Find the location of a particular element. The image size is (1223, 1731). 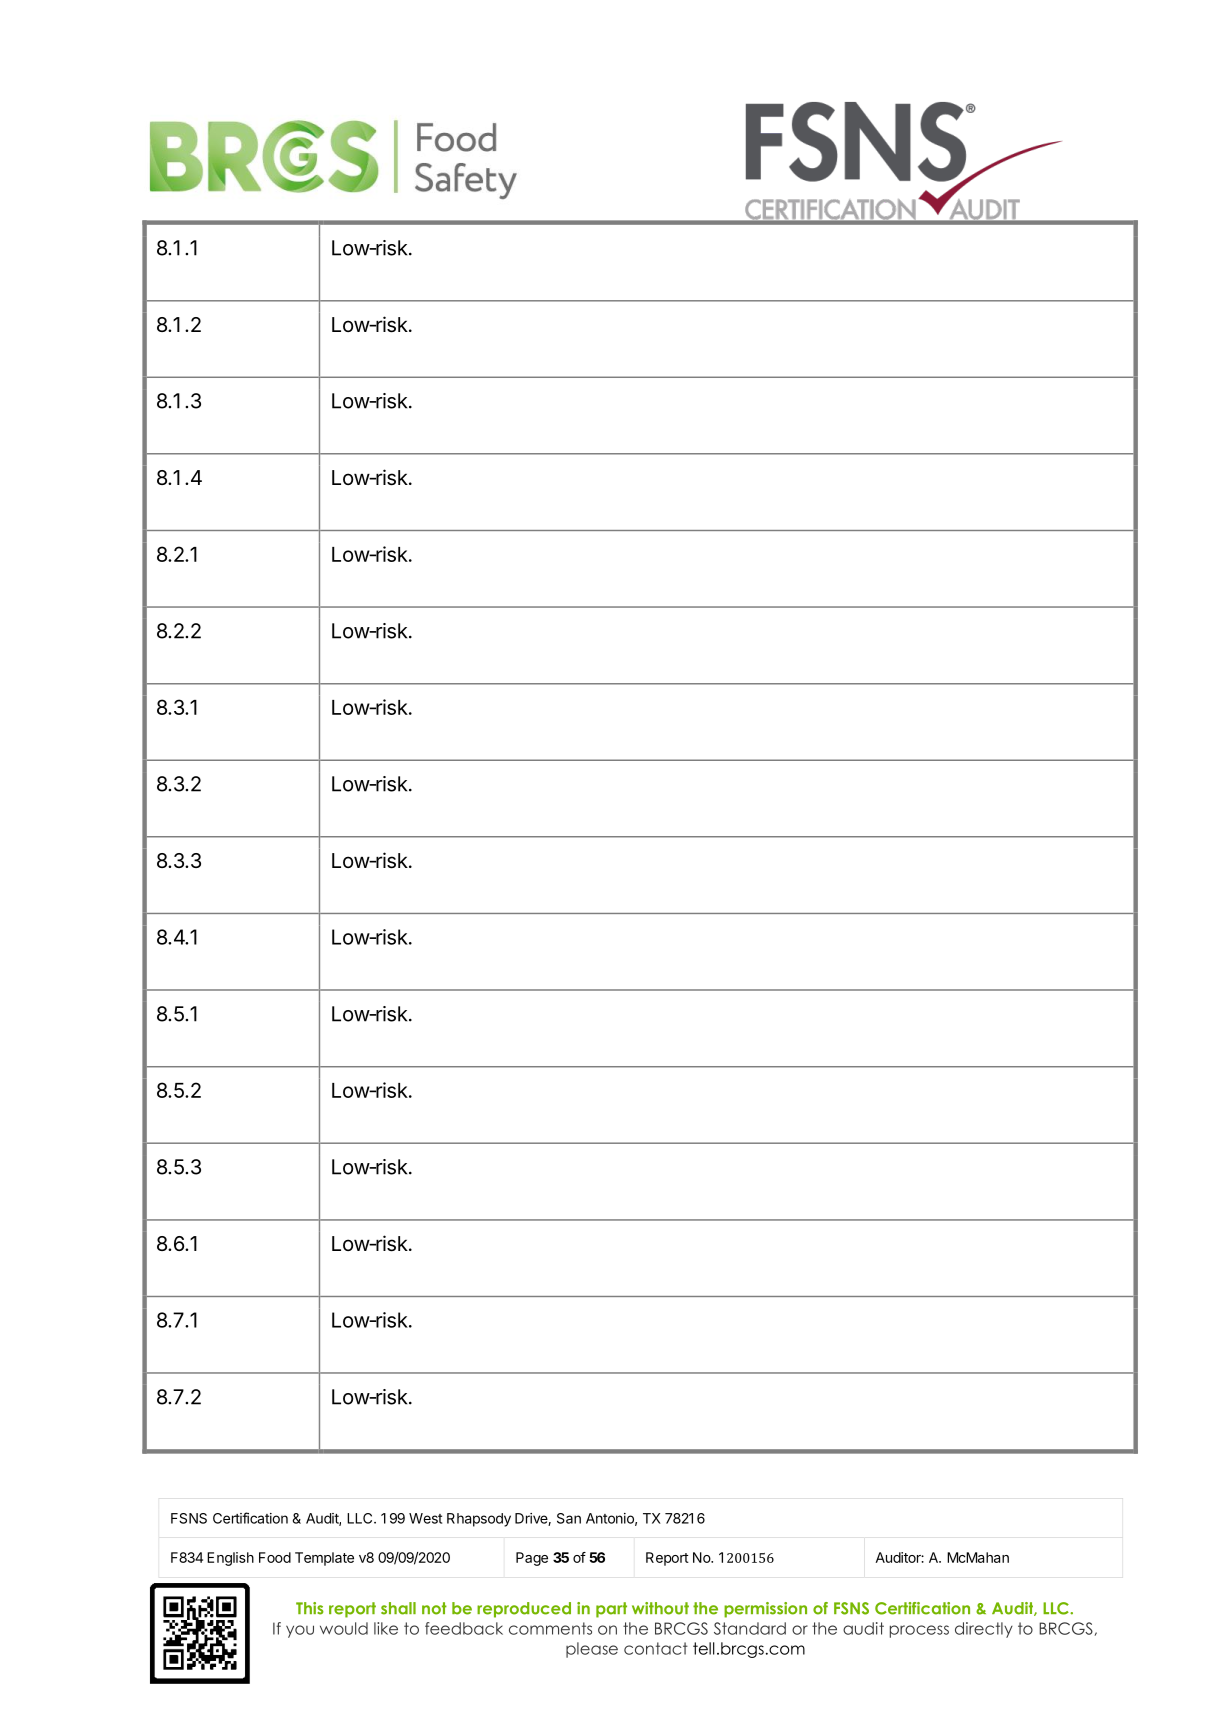

you is located at coordinates (300, 1631).
